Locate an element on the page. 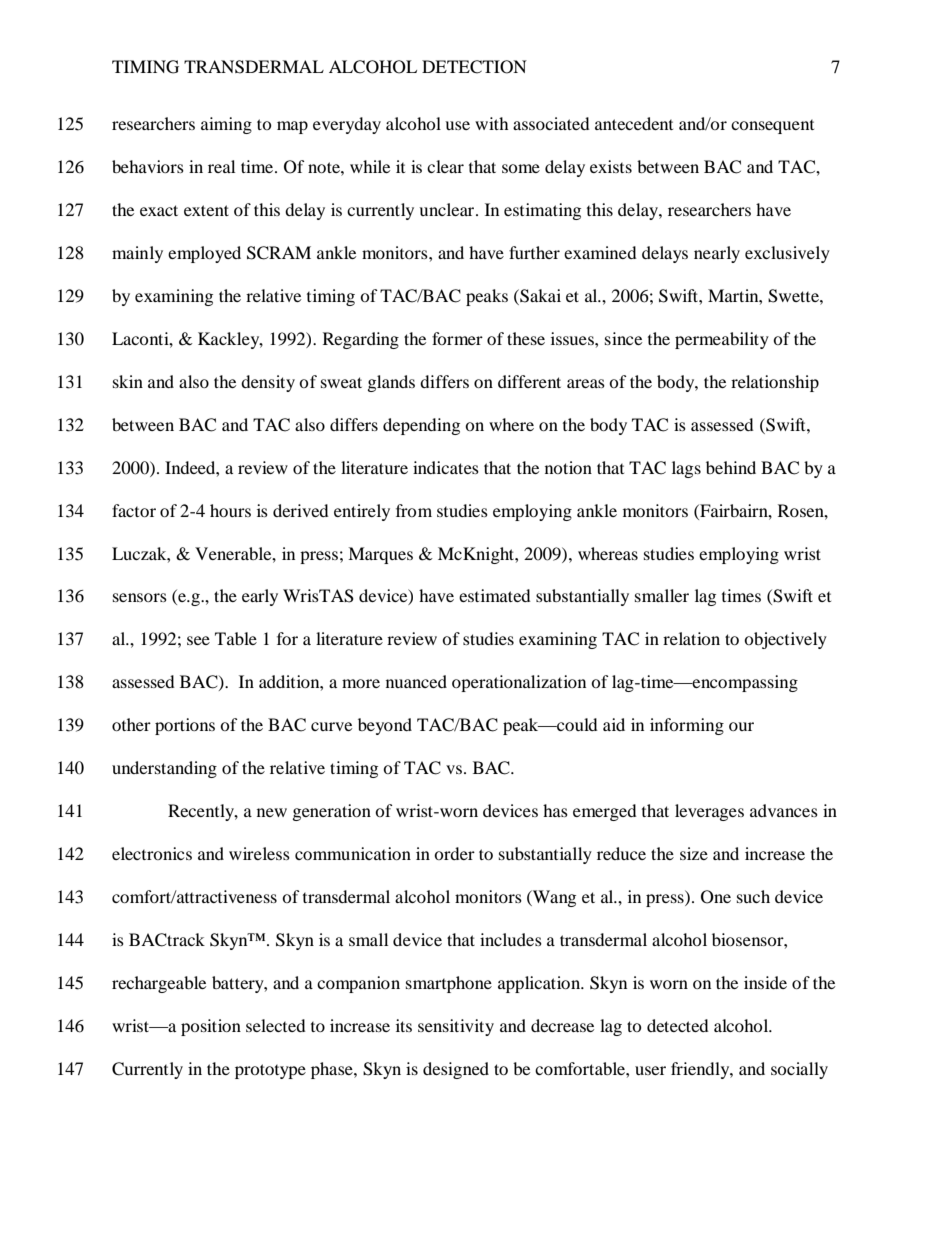  estimated is located at coordinates (495, 595).
